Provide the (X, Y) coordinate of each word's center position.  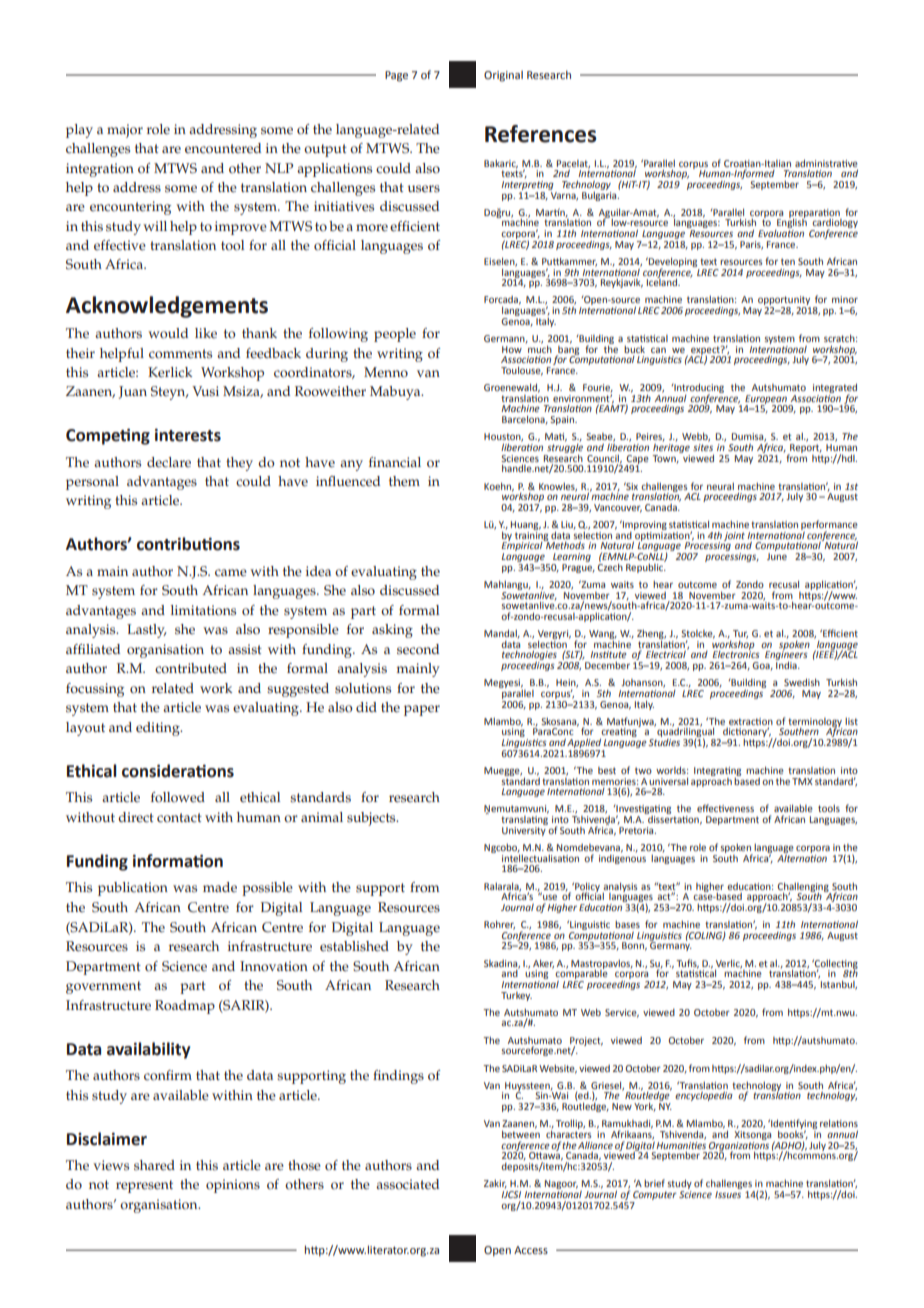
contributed (191, 668)
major (125, 131)
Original (503, 76)
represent (144, 1186)
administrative (826, 163)
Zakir (495, 1184)
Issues (728, 1193)
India (787, 664)
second (418, 649)
